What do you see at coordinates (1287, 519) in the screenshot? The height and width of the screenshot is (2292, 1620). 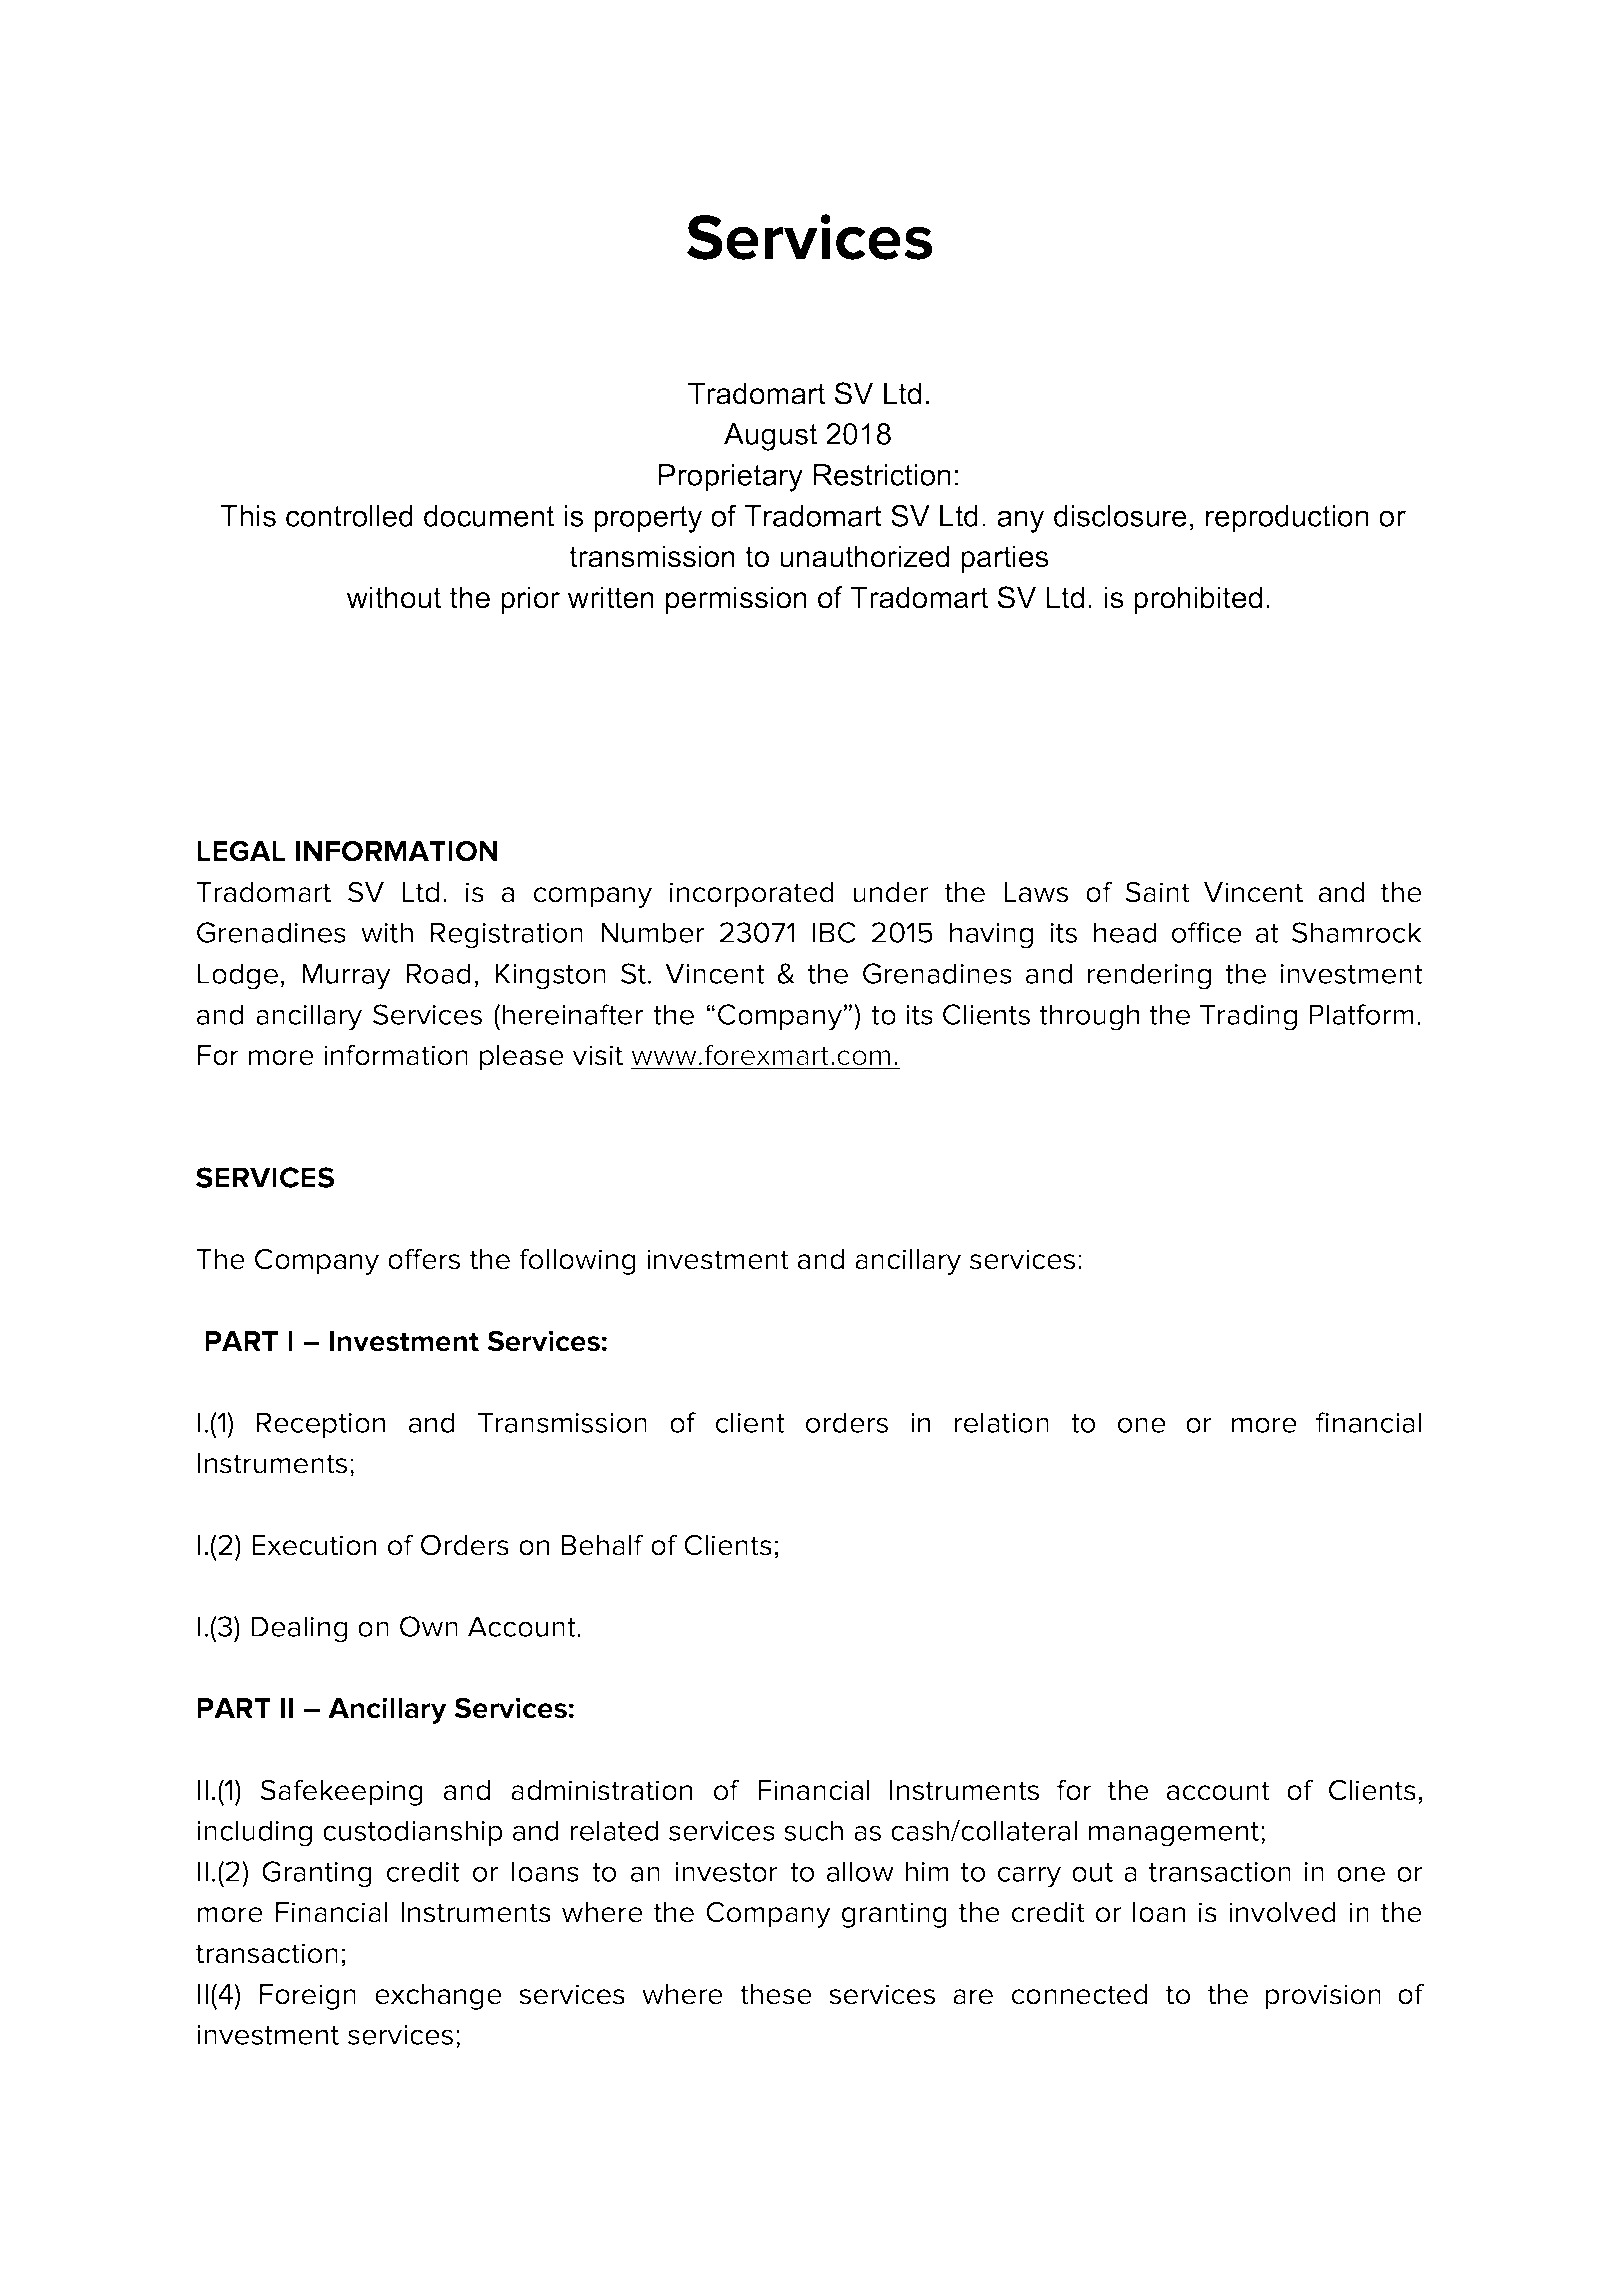 I see `reproduction` at bounding box center [1287, 519].
